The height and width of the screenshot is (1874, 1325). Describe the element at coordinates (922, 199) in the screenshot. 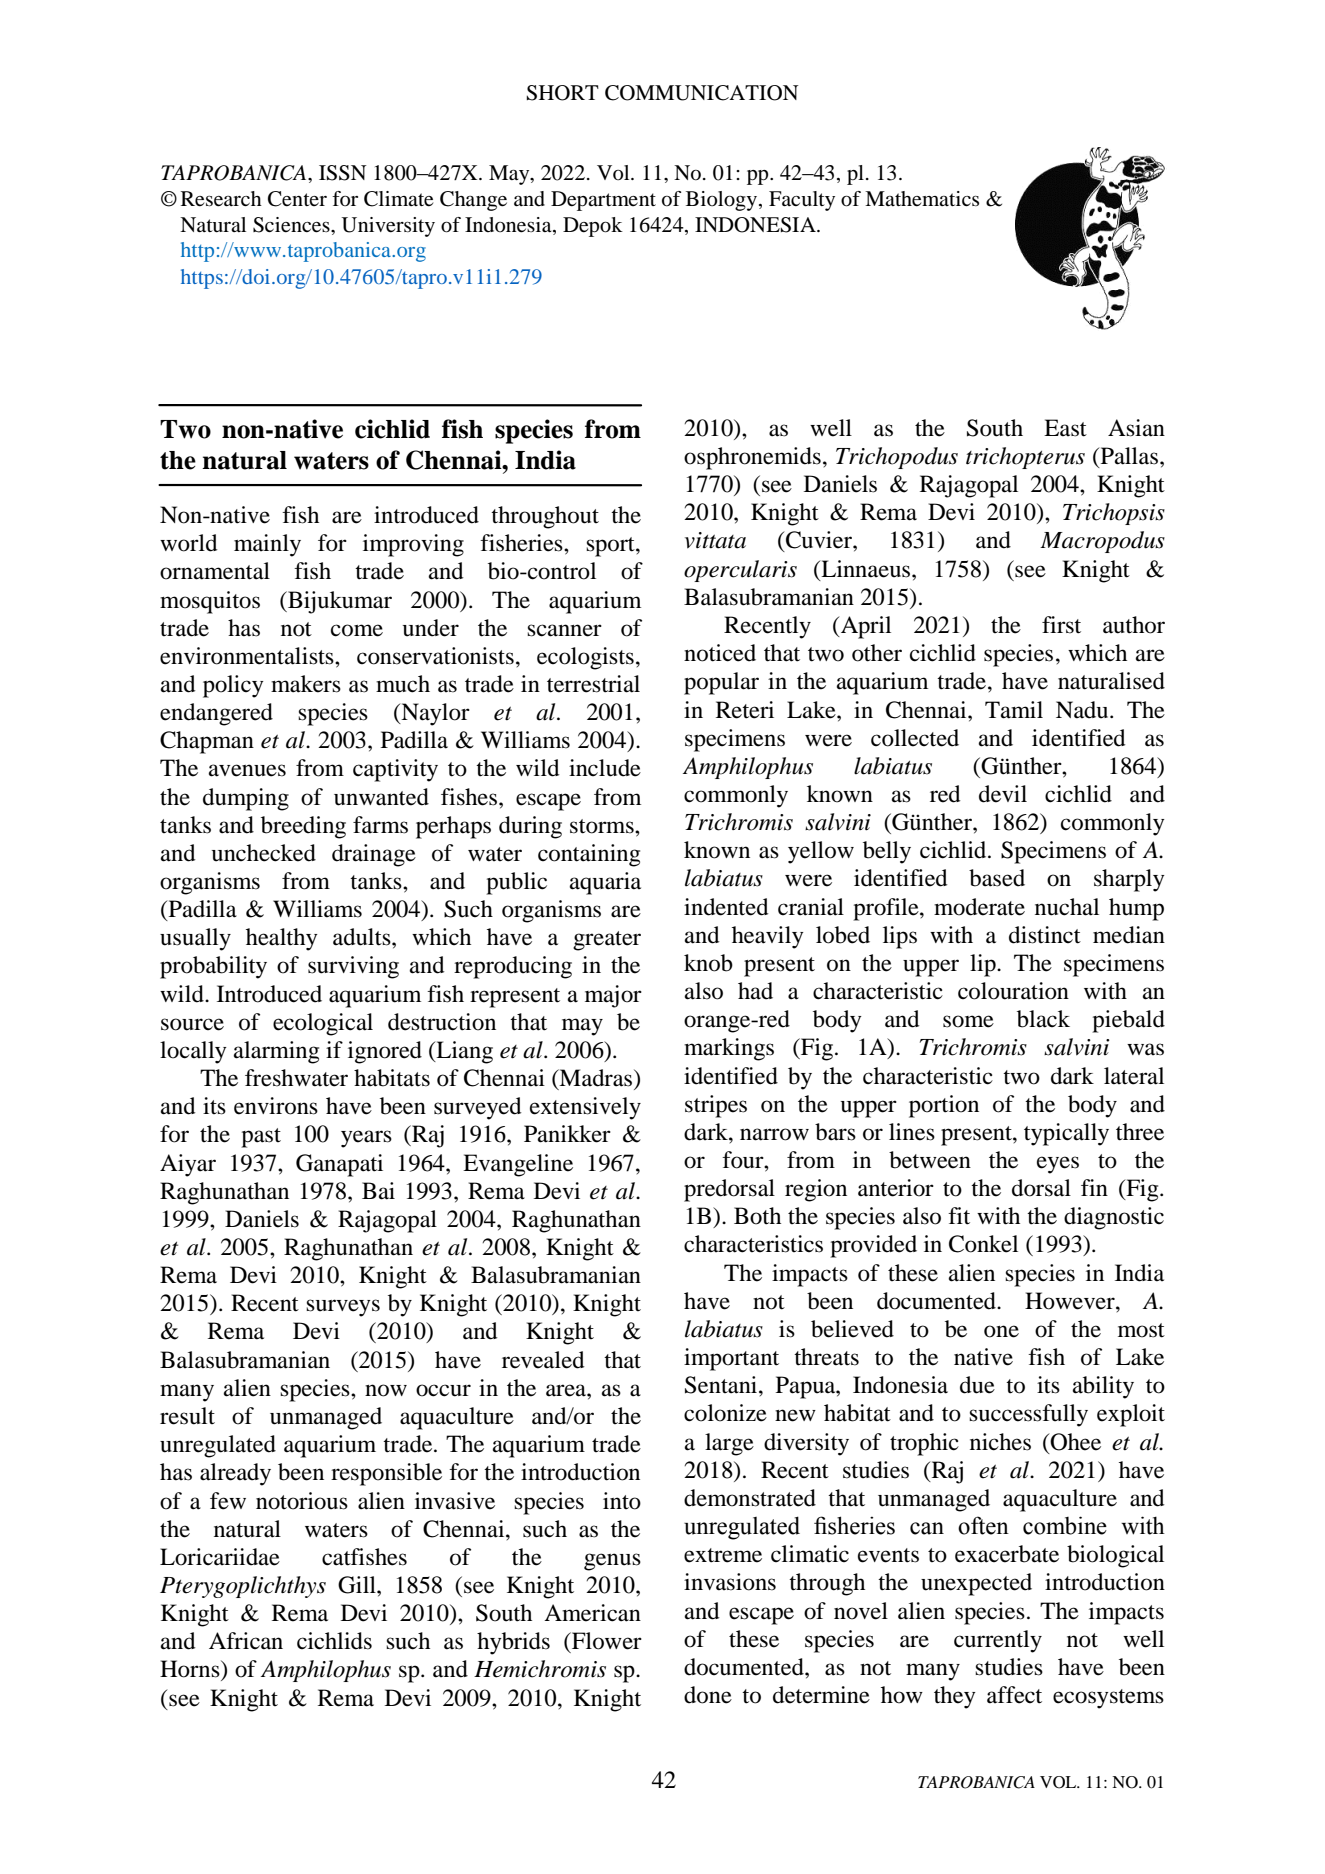

I see `Mathematics` at that location.
